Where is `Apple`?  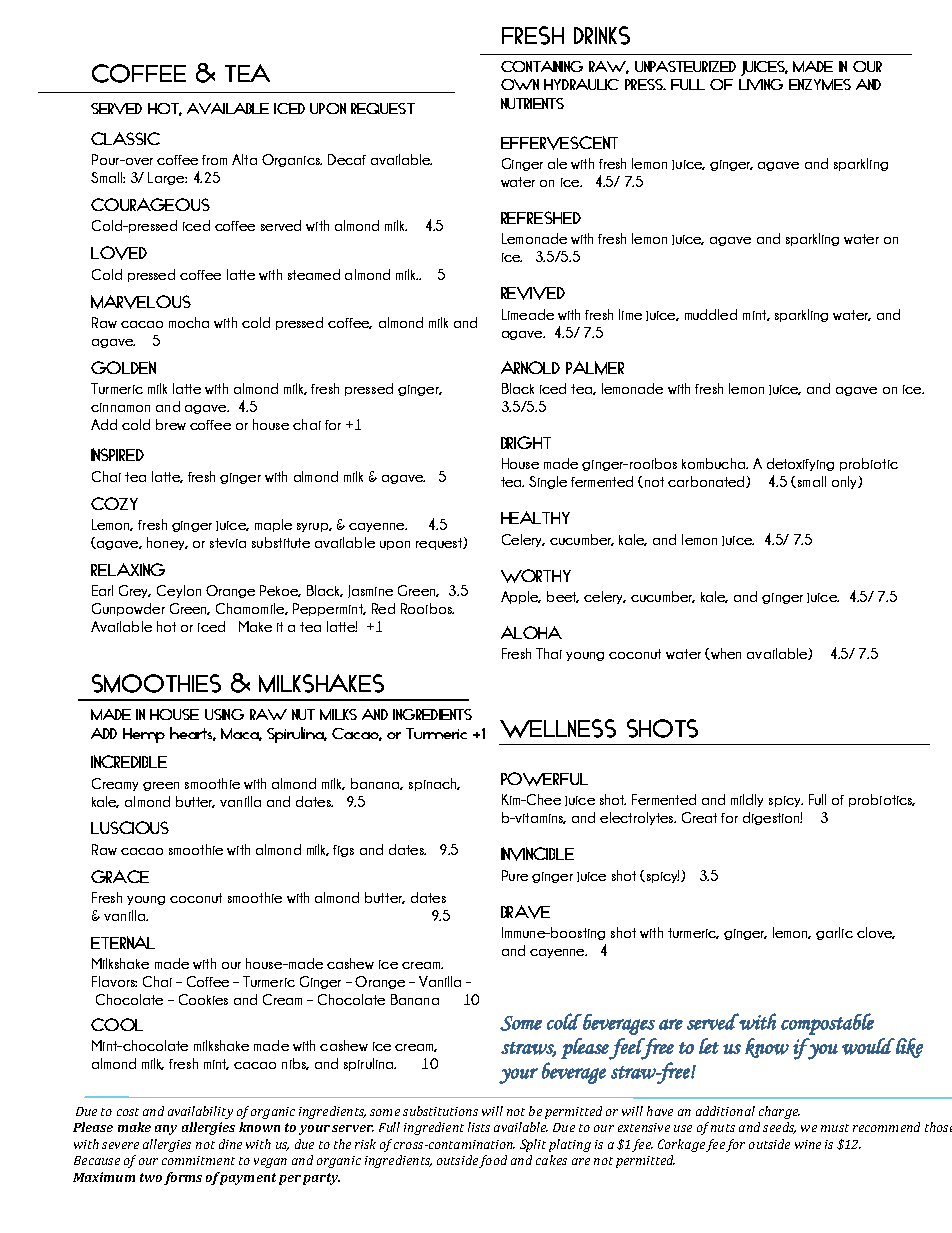 Apple is located at coordinates (521, 597).
